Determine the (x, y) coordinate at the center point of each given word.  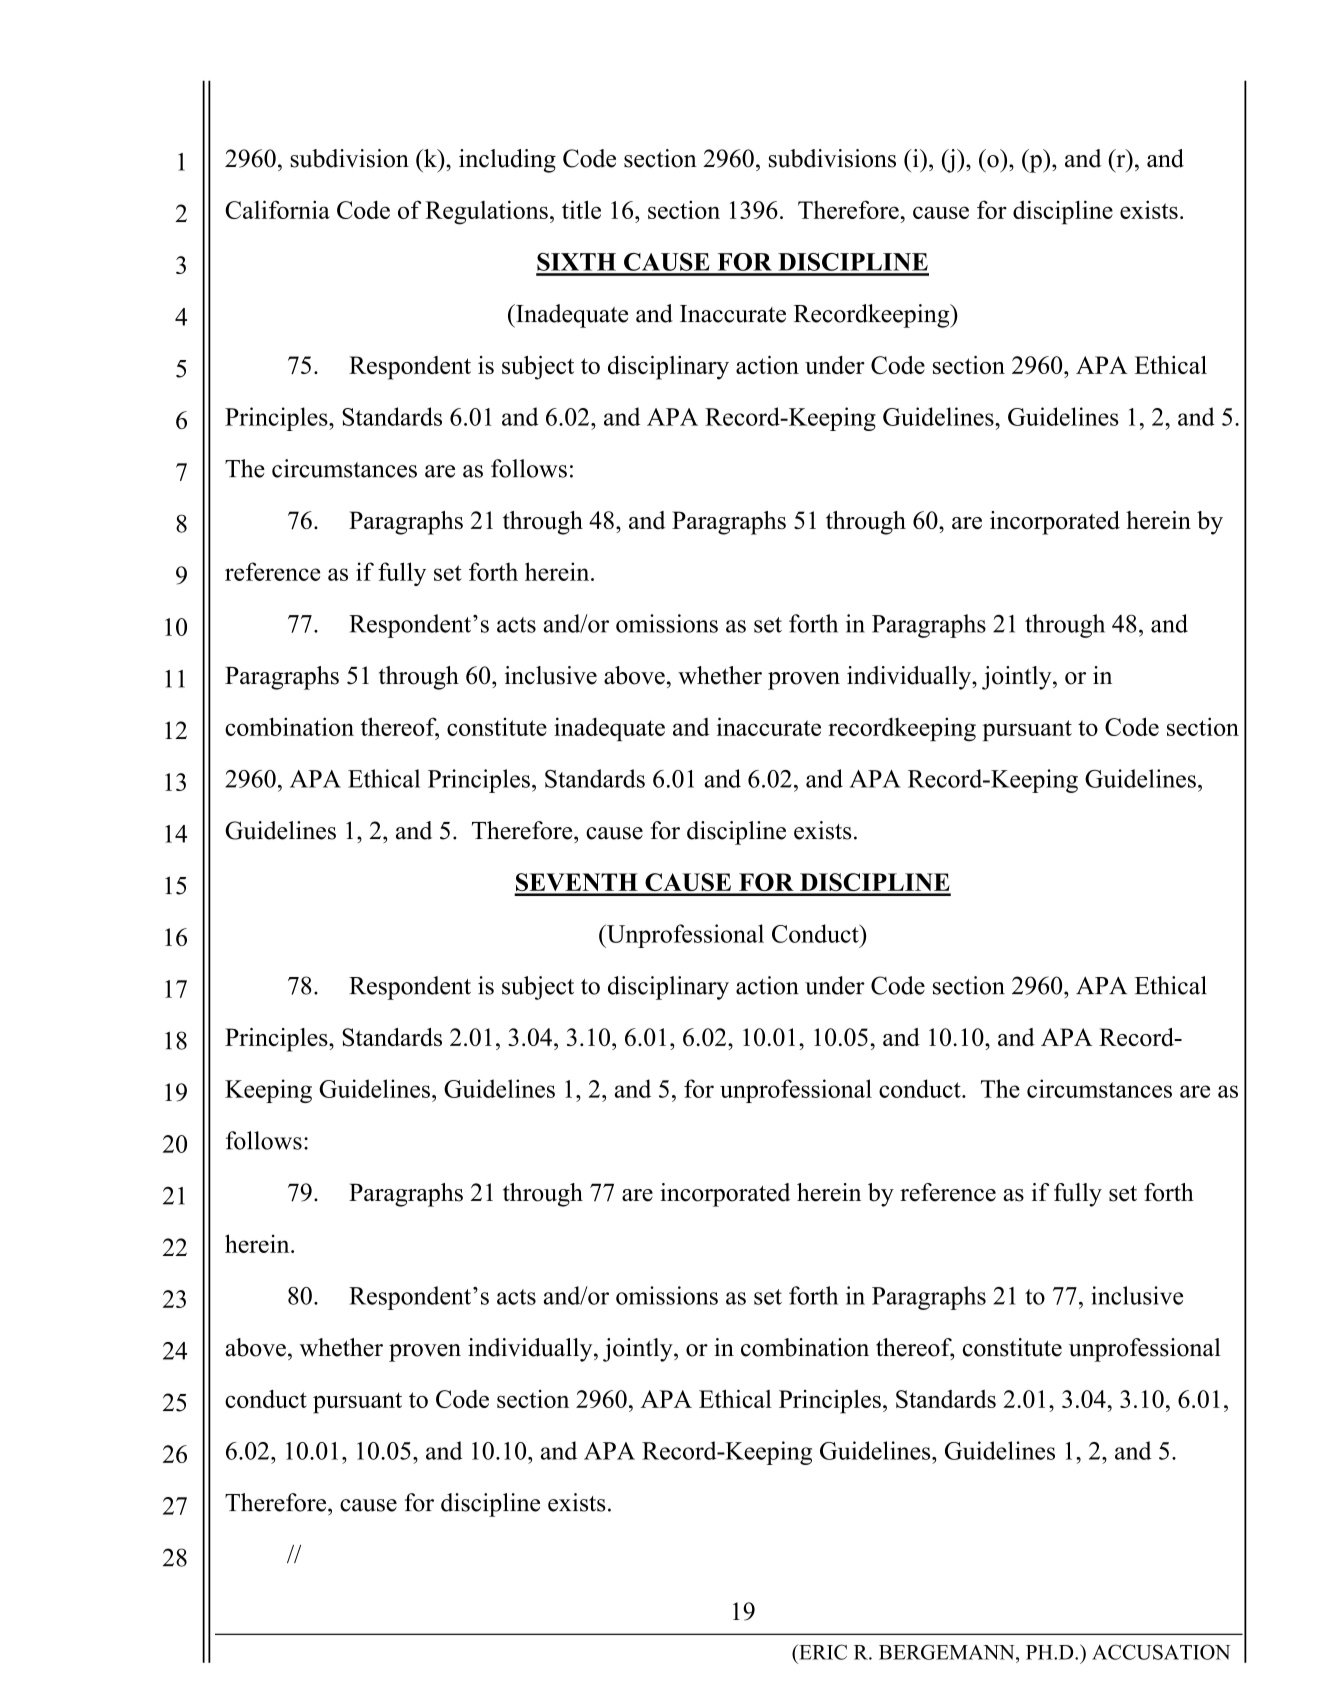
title (581, 209)
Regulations (486, 212)
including (507, 161)
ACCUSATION (1161, 1652)
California (277, 209)
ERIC (822, 1652)
